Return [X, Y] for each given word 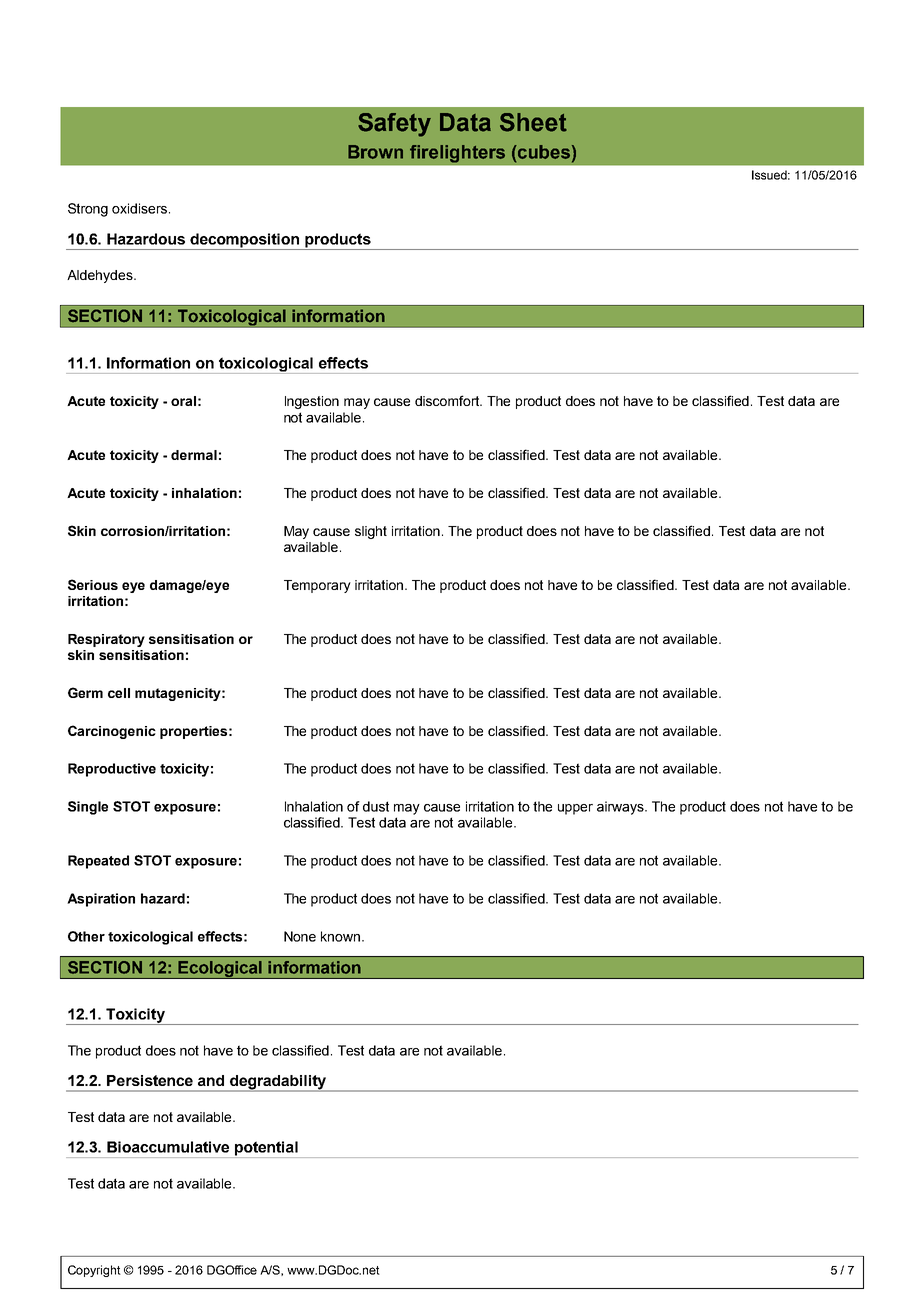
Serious [93, 584]
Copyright [94, 1271]
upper [575, 809]
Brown [375, 152]
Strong [88, 210]
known [340, 936]
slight [371, 532]
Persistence [150, 1080]
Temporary [317, 586]
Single [88, 808]
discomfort [448, 400]
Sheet [533, 122]
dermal [194, 455]
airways [621, 808]
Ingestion [312, 402]
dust [376, 806]
